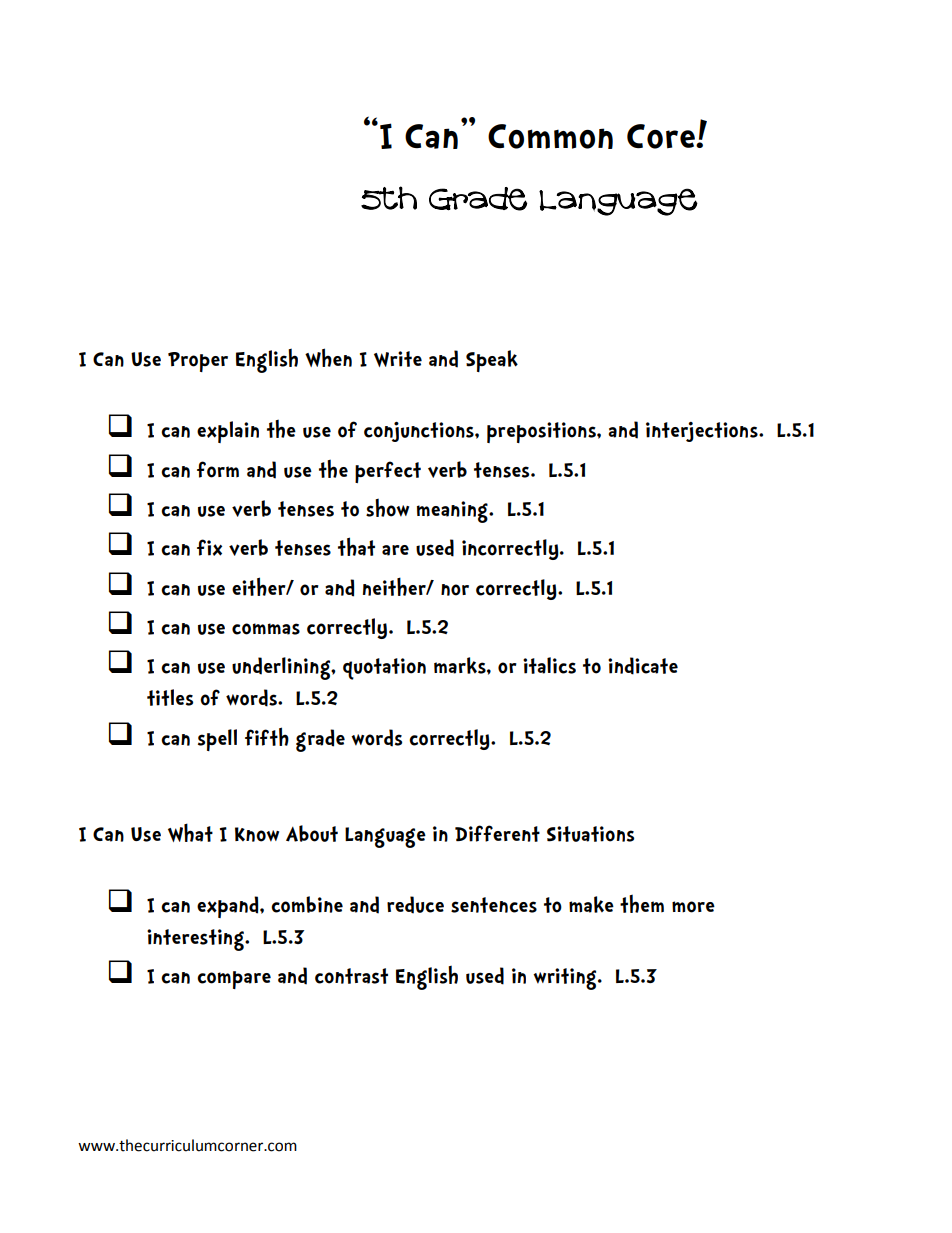  Describe the element at coordinates (643, 666) in the screenshot. I see `indicate` at that location.
